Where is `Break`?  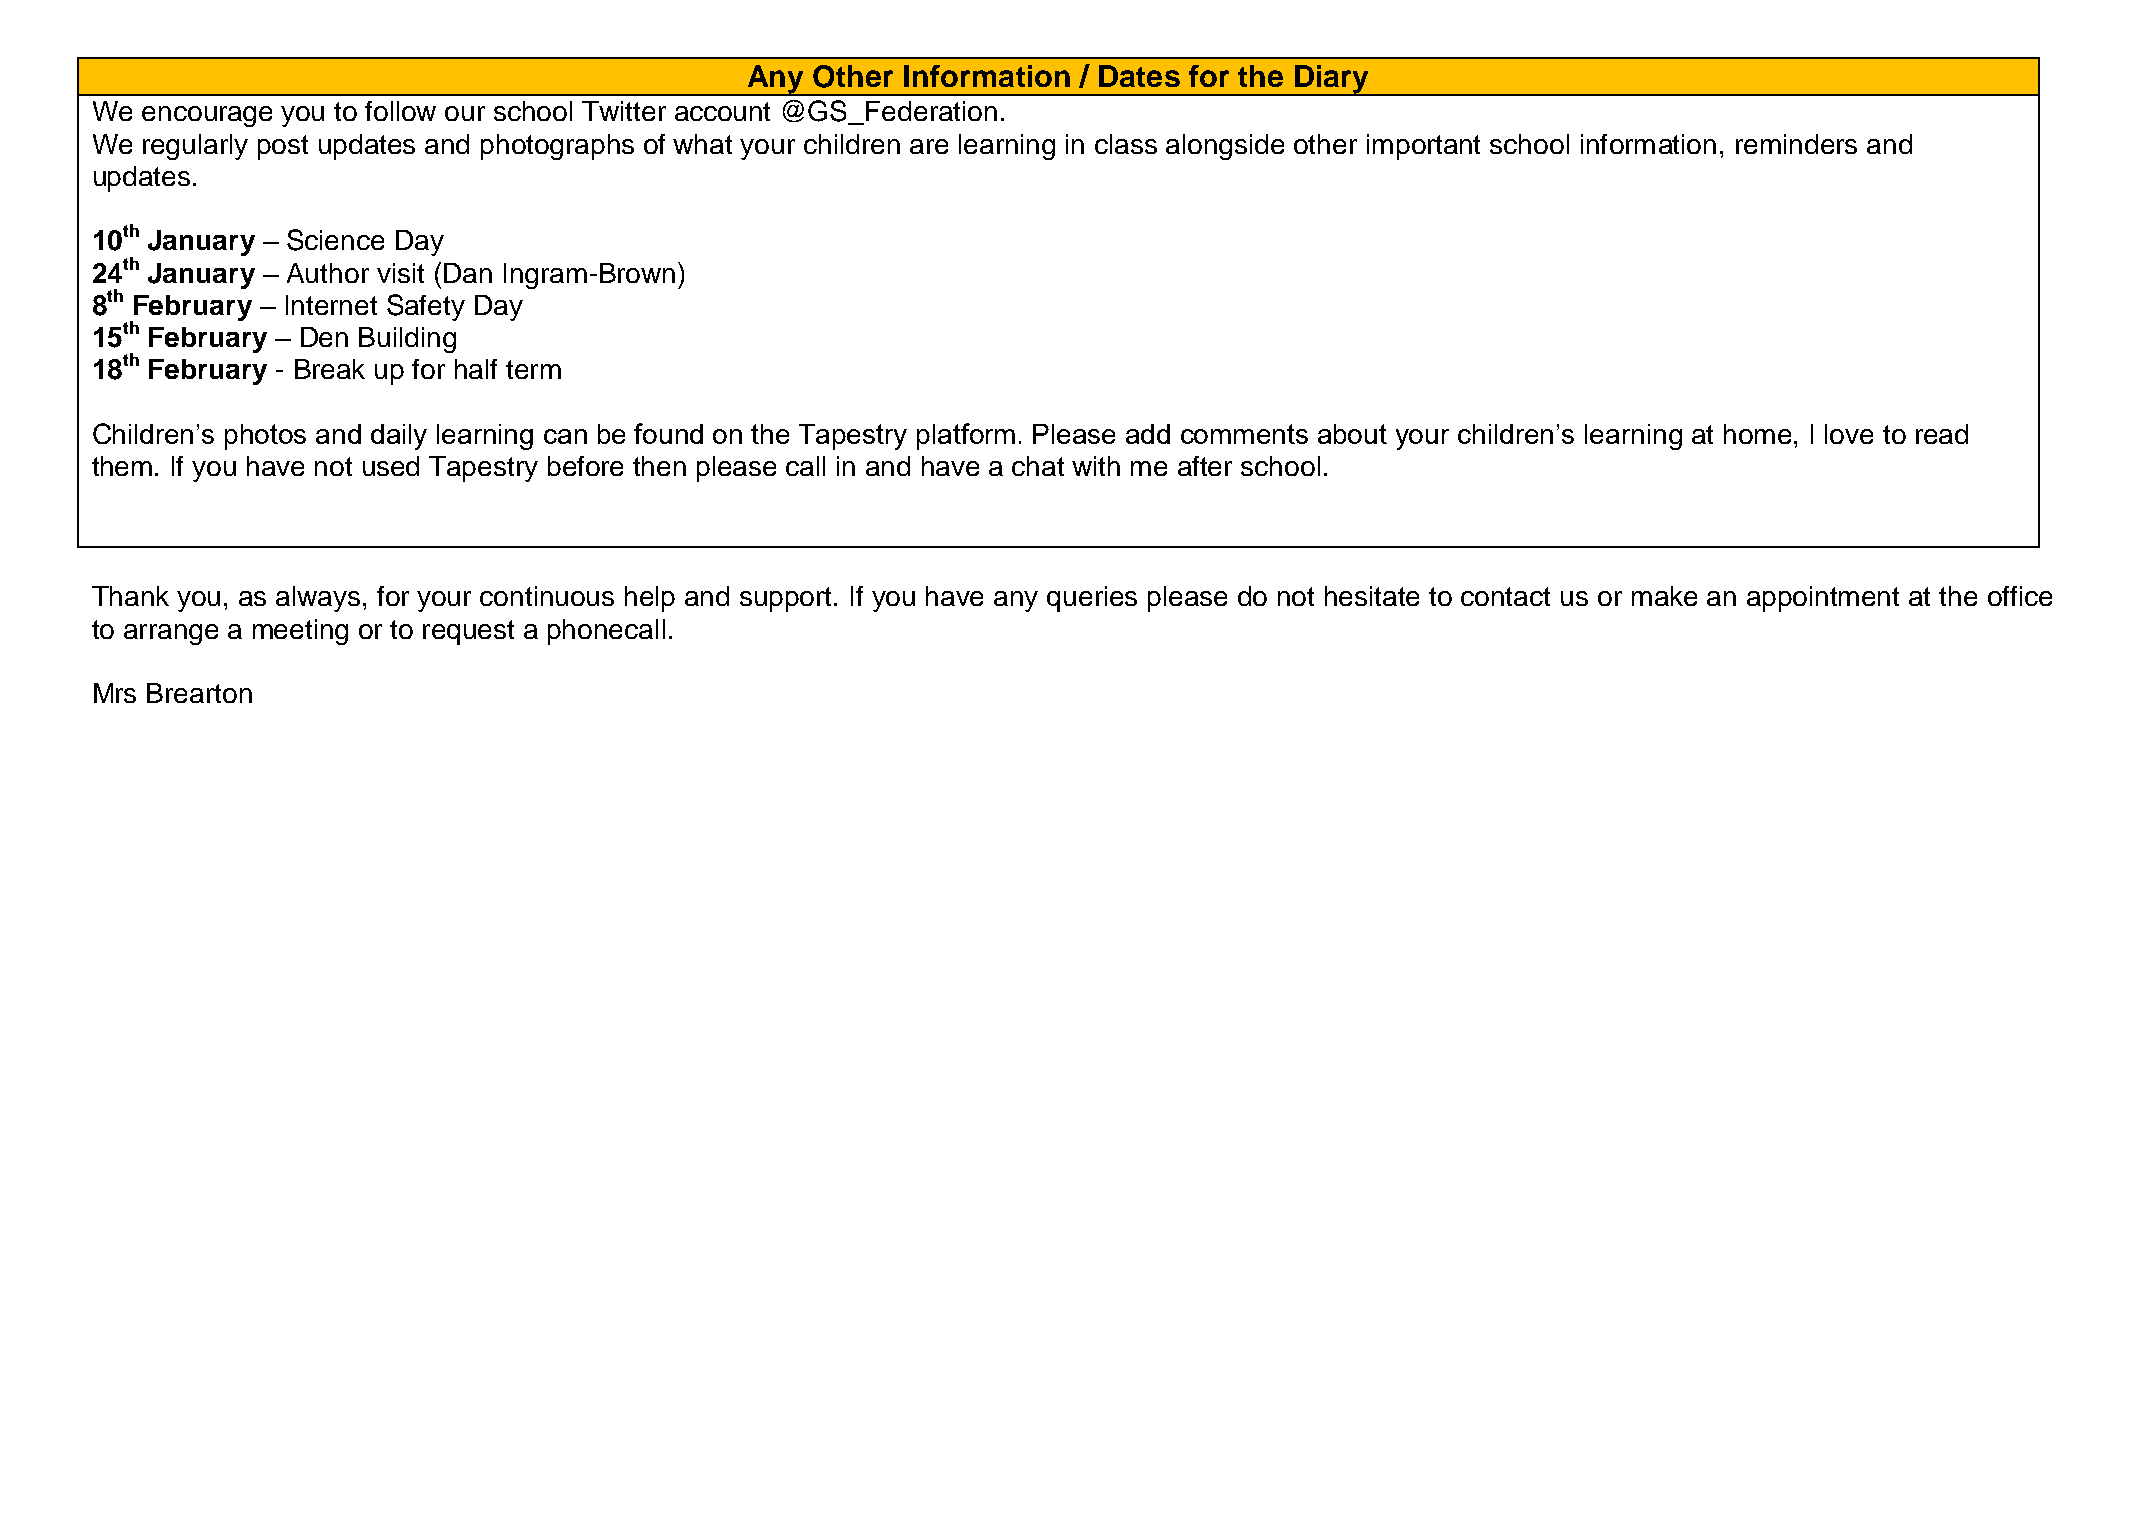 Break is located at coordinates (330, 369).
